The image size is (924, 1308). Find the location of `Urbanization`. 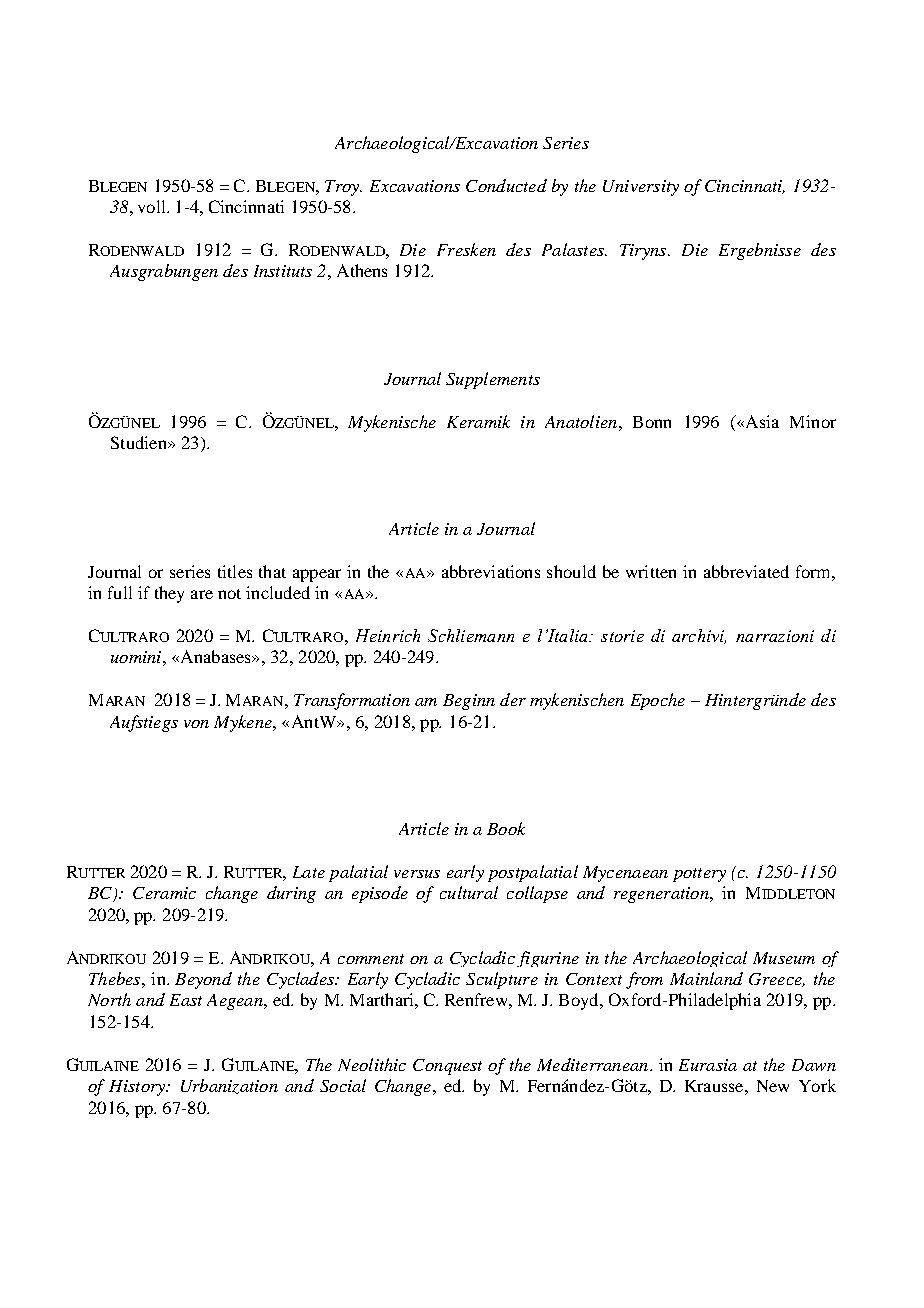

Urbanization is located at coordinates (229, 1086).
